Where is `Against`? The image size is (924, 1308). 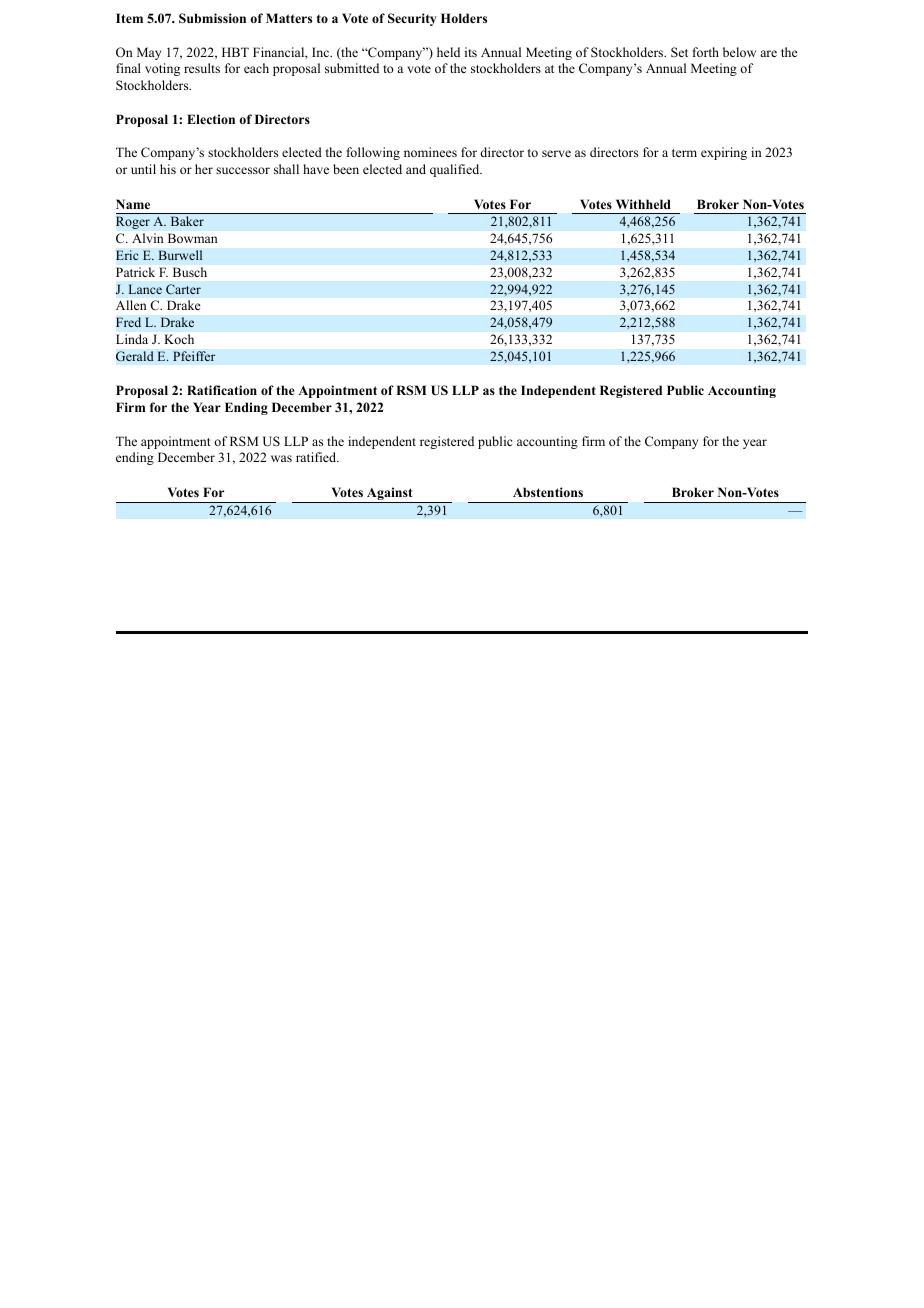 Against is located at coordinates (390, 495).
